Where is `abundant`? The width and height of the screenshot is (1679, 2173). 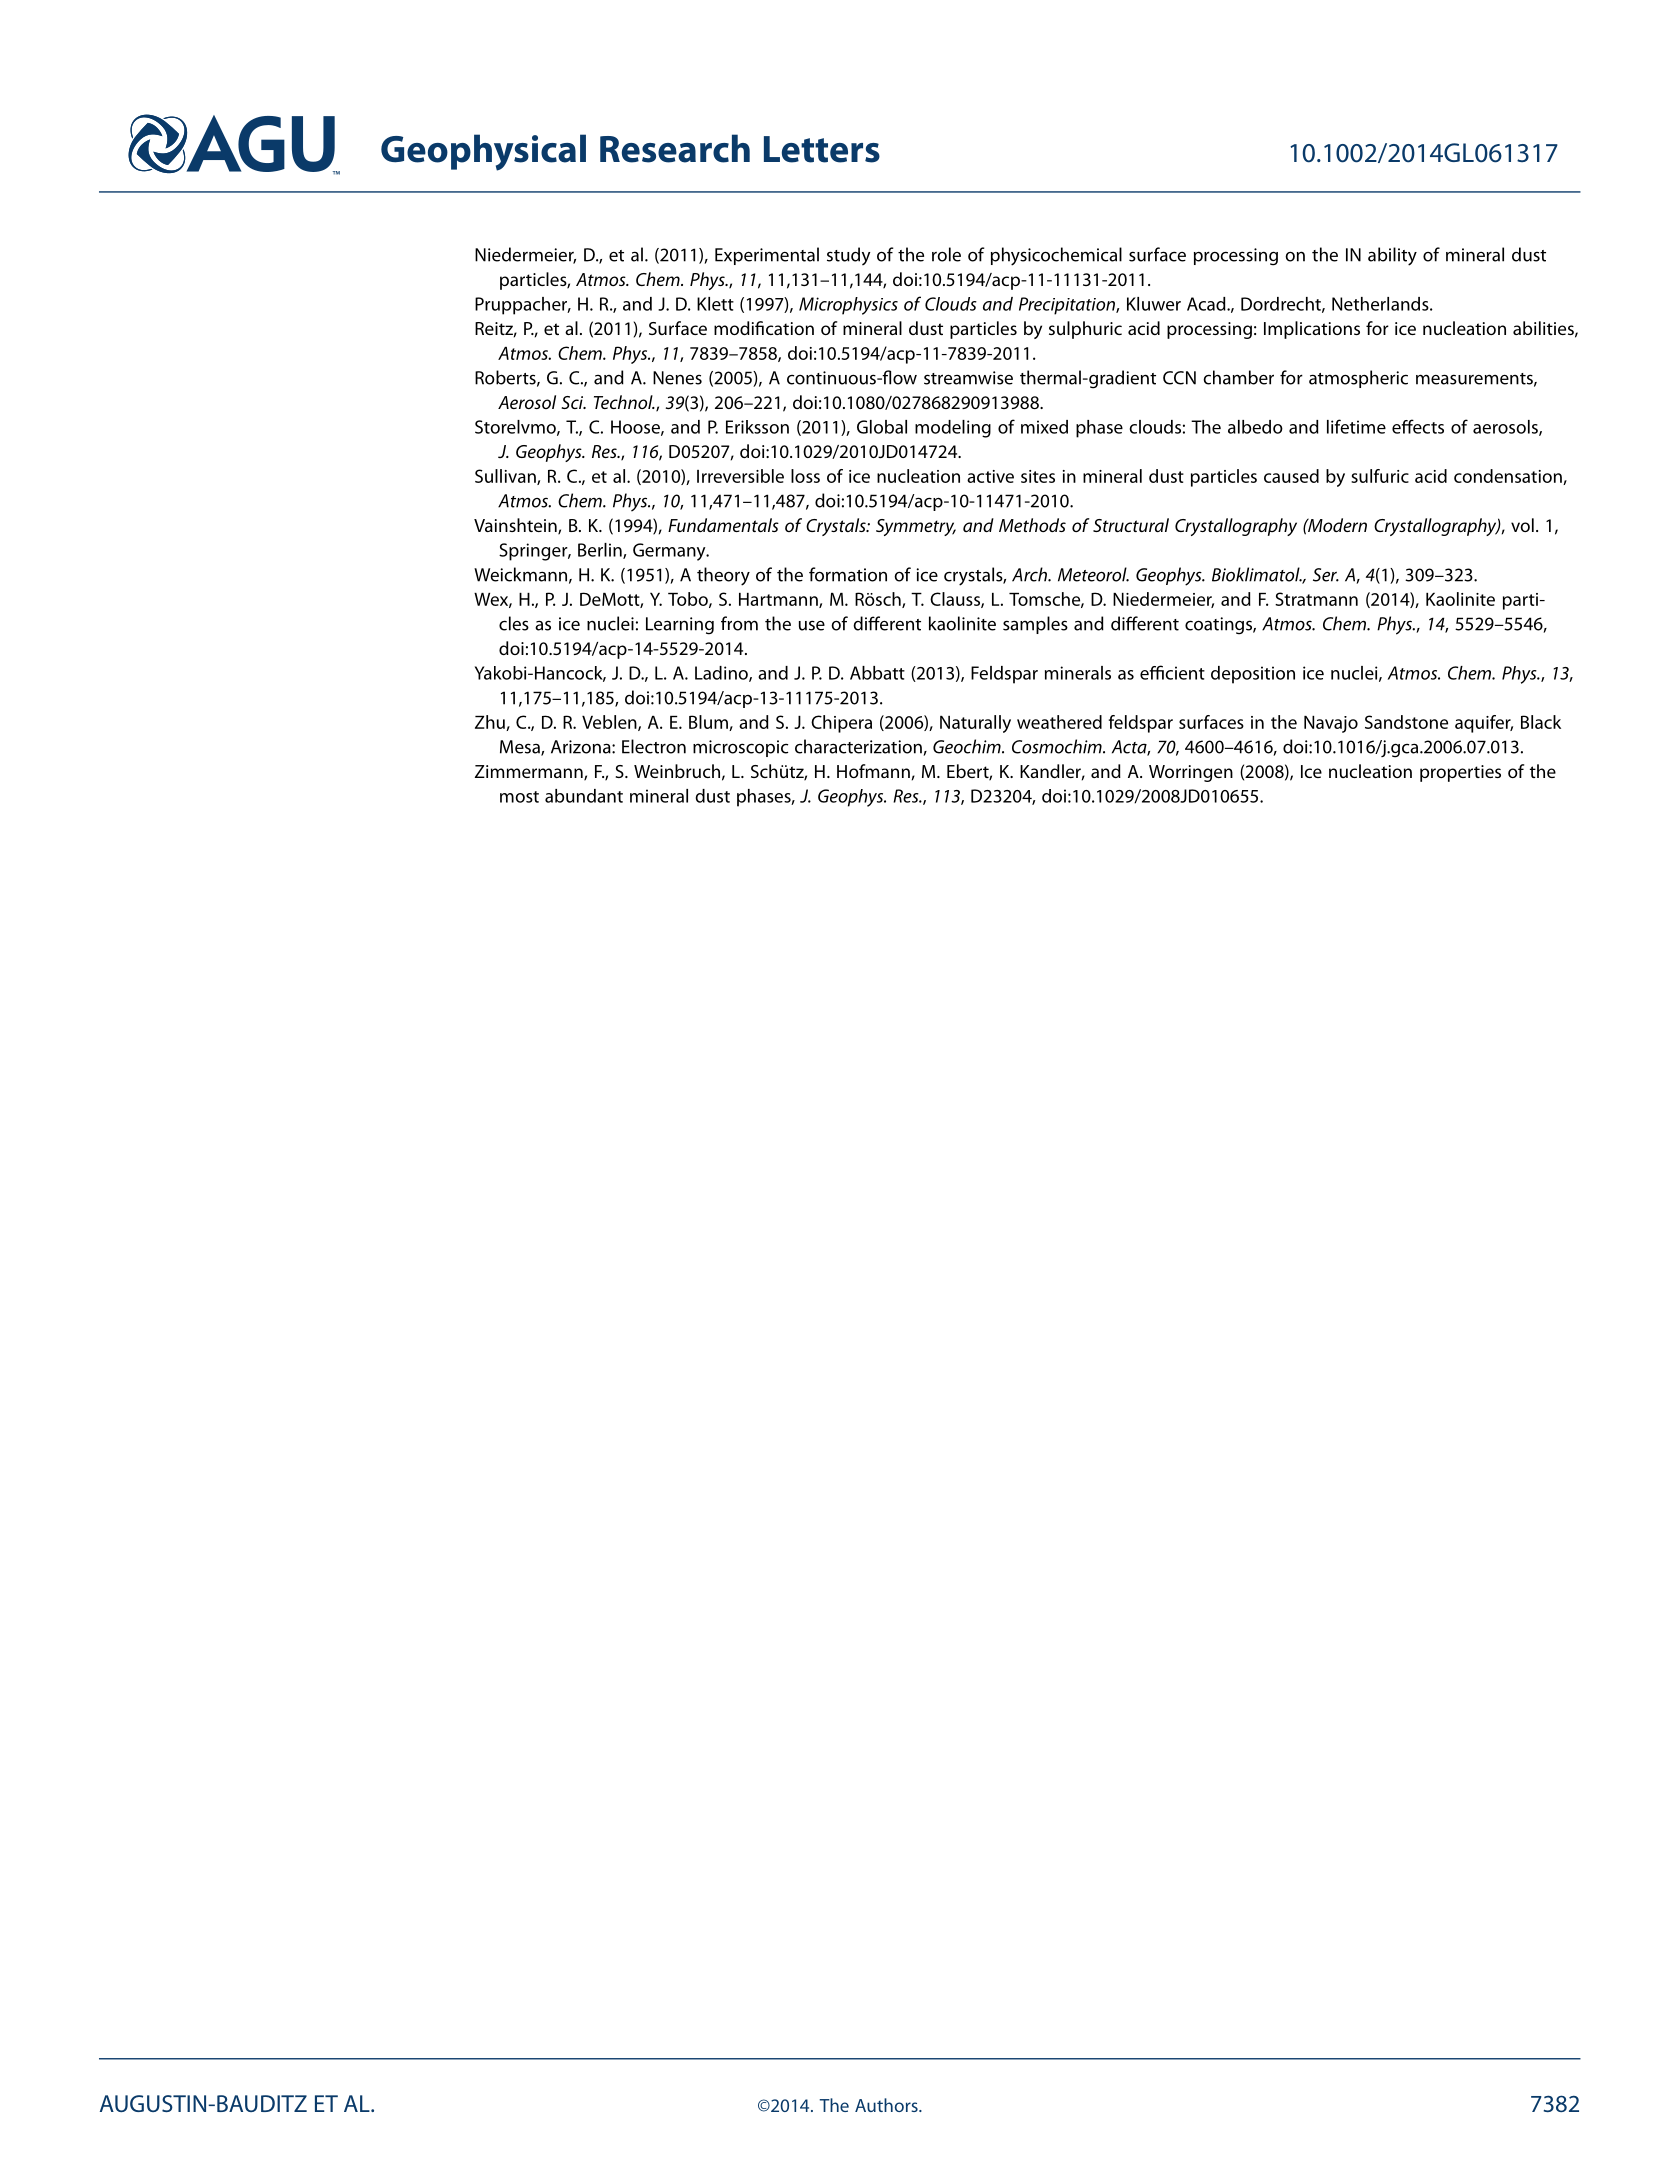 abundant is located at coordinates (584, 796).
